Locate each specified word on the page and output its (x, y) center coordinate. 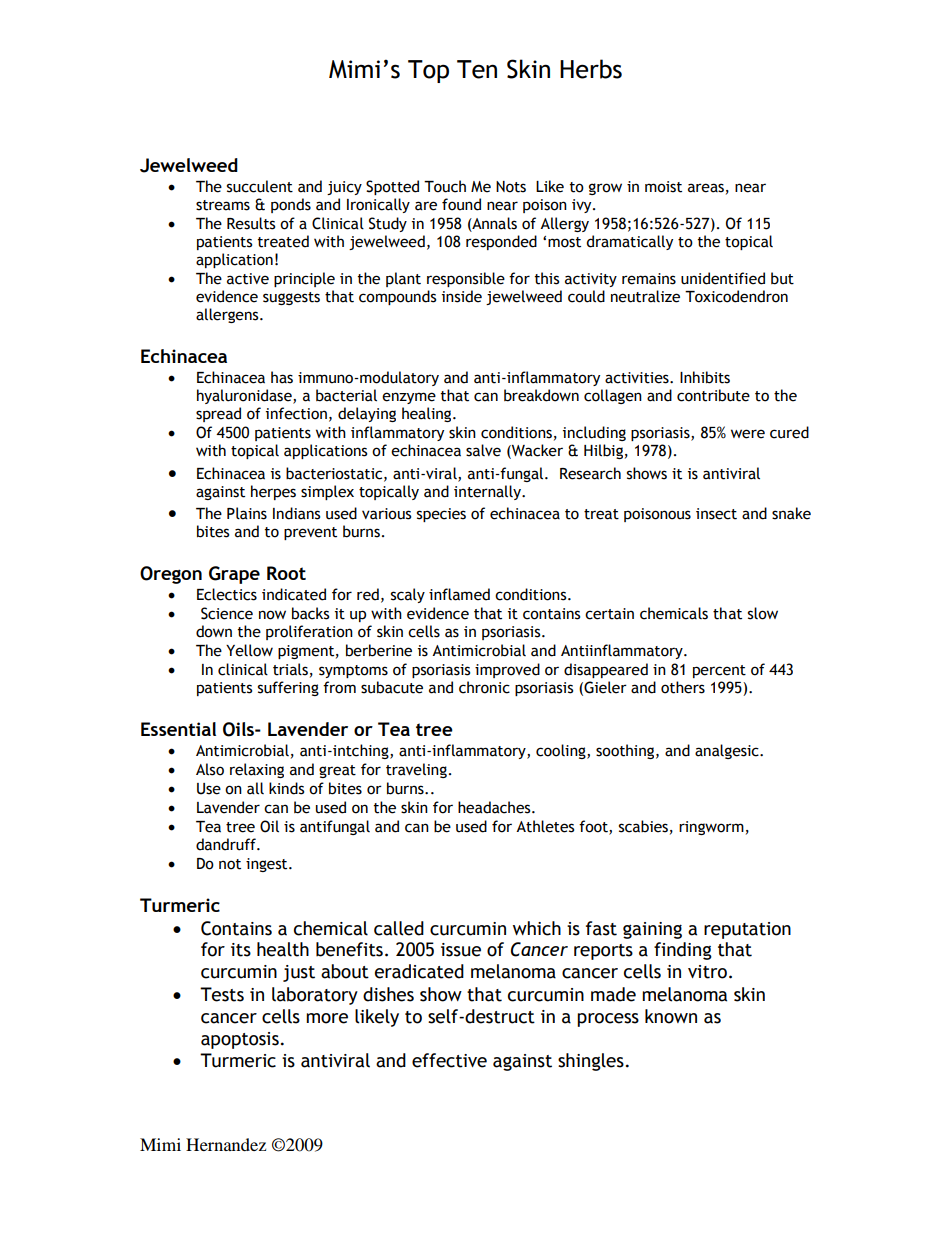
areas (706, 188)
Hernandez (226, 1144)
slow (763, 613)
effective (449, 1060)
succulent (260, 186)
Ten (477, 69)
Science (227, 613)
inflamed (459, 594)
